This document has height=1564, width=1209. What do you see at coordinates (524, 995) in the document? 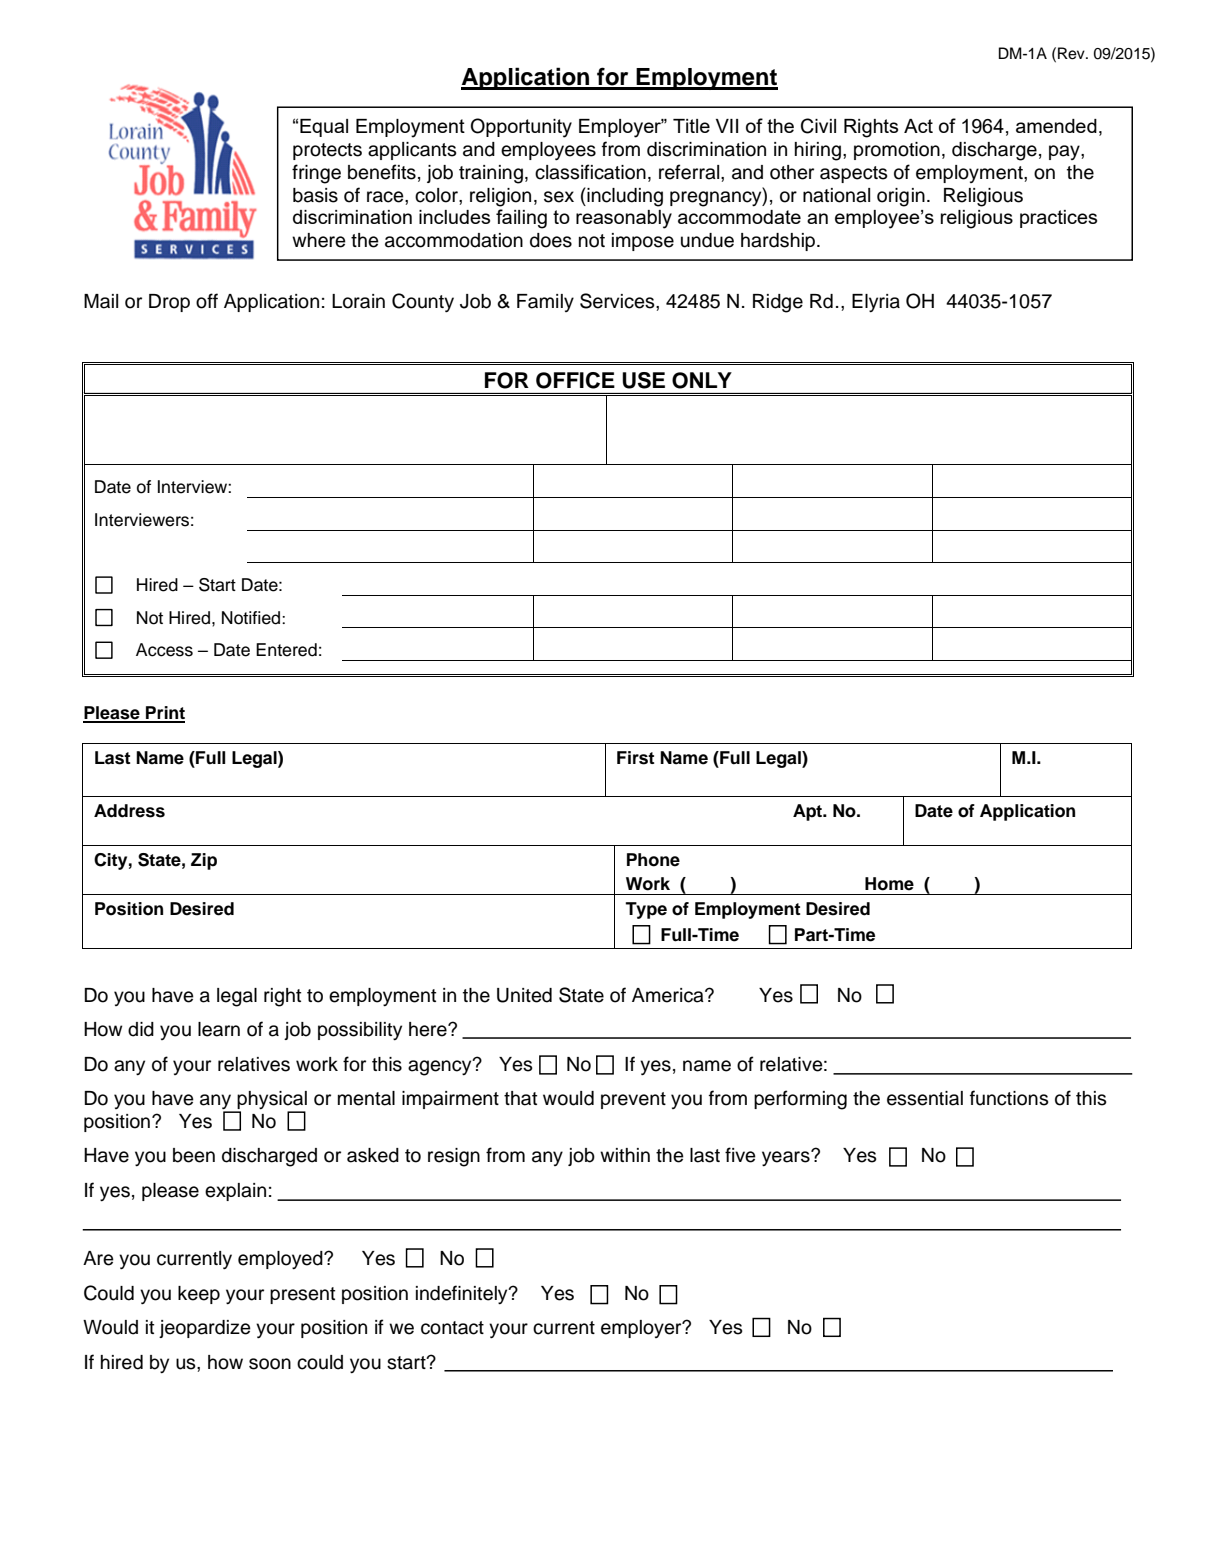
I see `United` at bounding box center [524, 995].
